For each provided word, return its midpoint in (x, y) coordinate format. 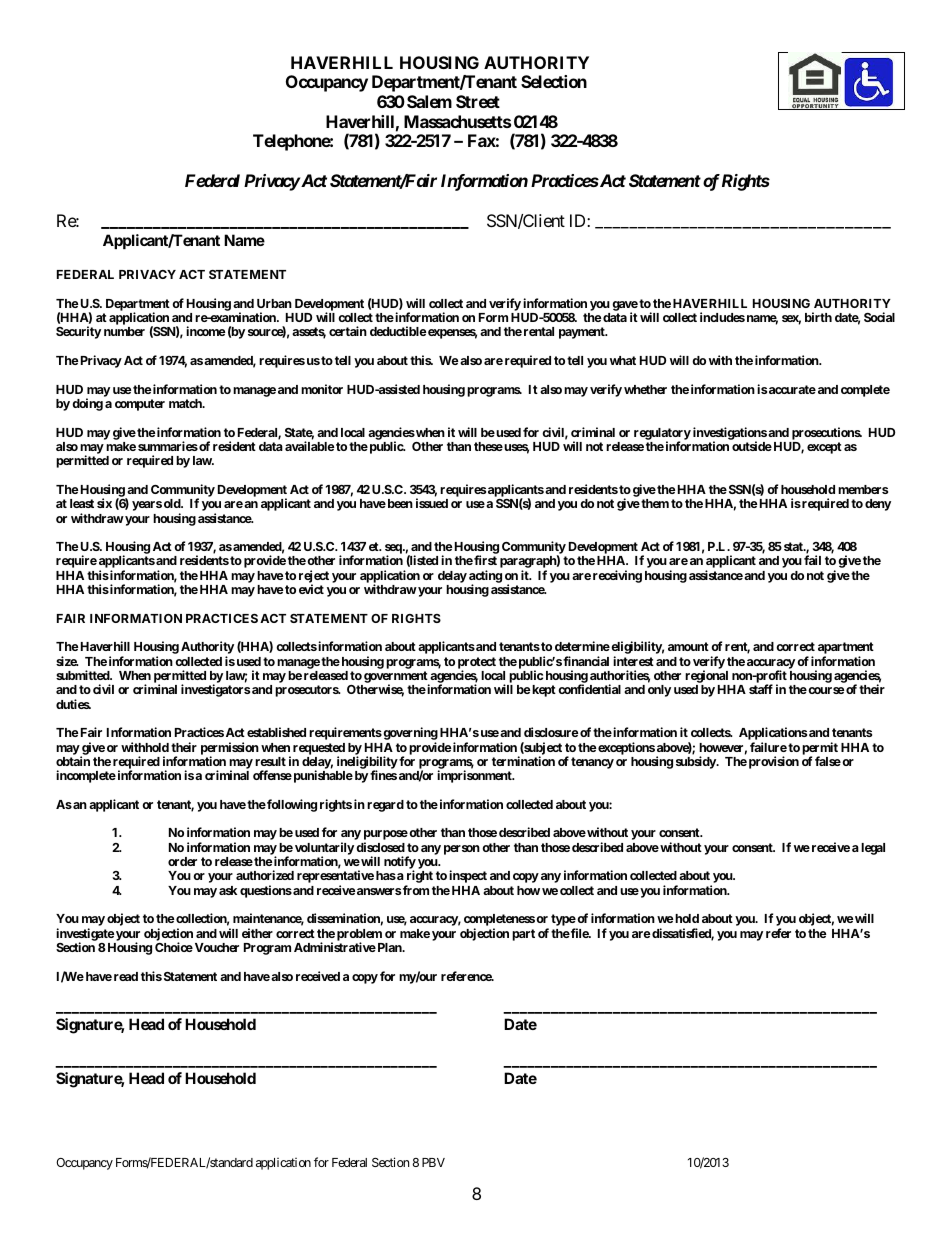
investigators (215, 690)
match (186, 403)
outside (752, 446)
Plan (389, 947)
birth (818, 317)
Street (478, 101)
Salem (429, 101)
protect (477, 664)
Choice (174, 947)
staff (761, 689)
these (488, 446)
